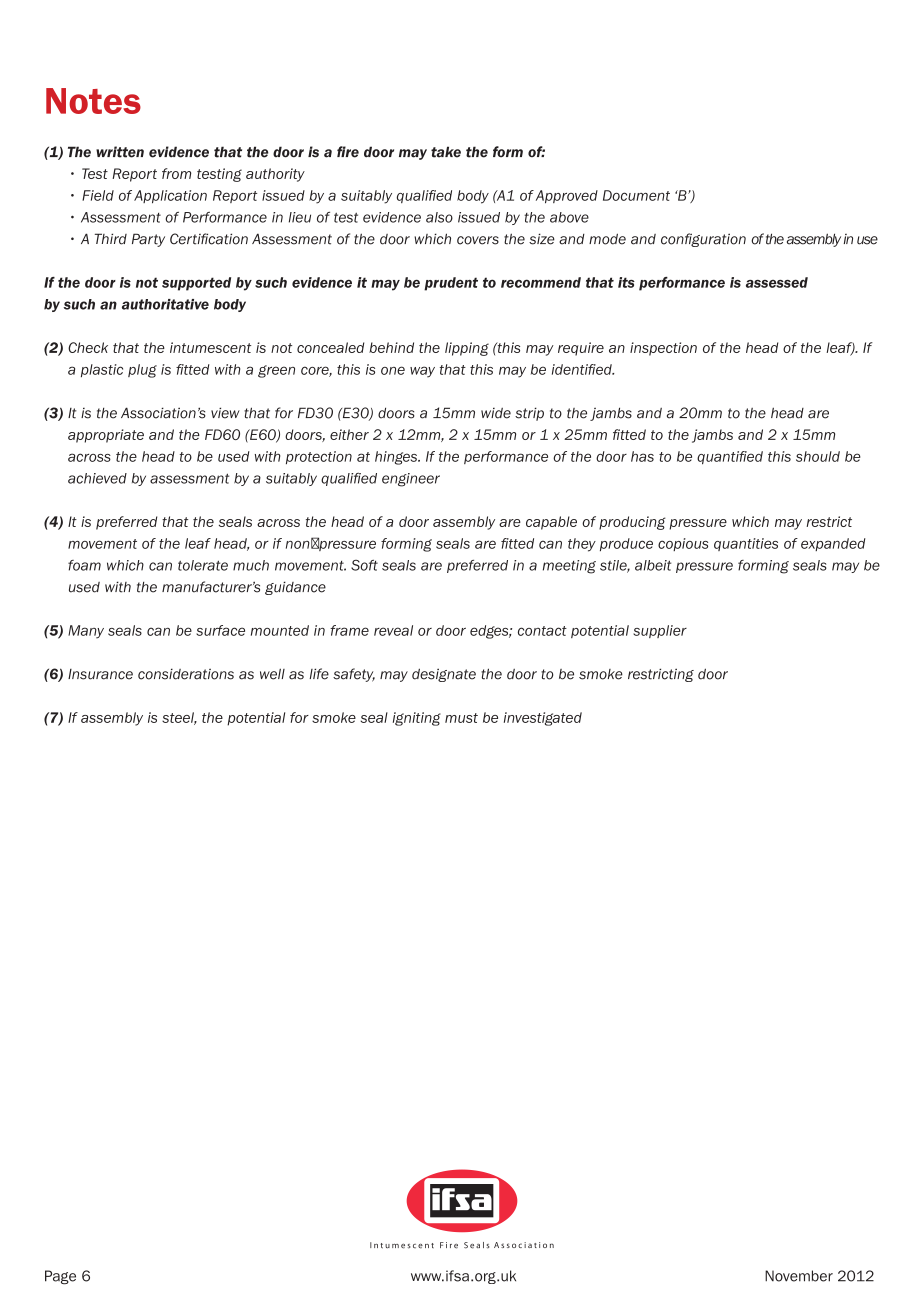 The image size is (924, 1308). I want to click on designate, so click(444, 675).
